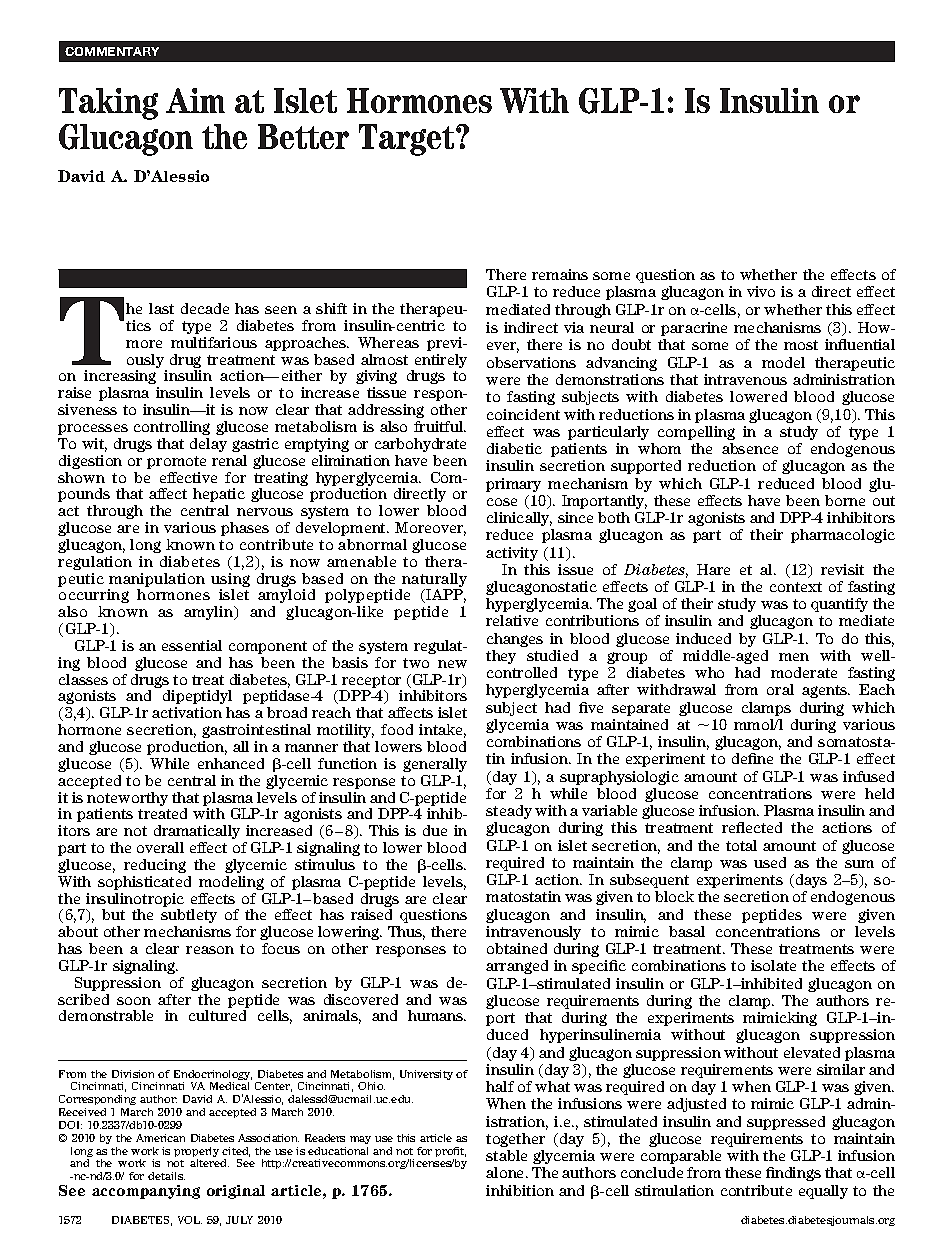 This screenshot has width=952, height=1256. Describe the element at coordinates (804, 672) in the screenshot. I see `moderate` at that location.
